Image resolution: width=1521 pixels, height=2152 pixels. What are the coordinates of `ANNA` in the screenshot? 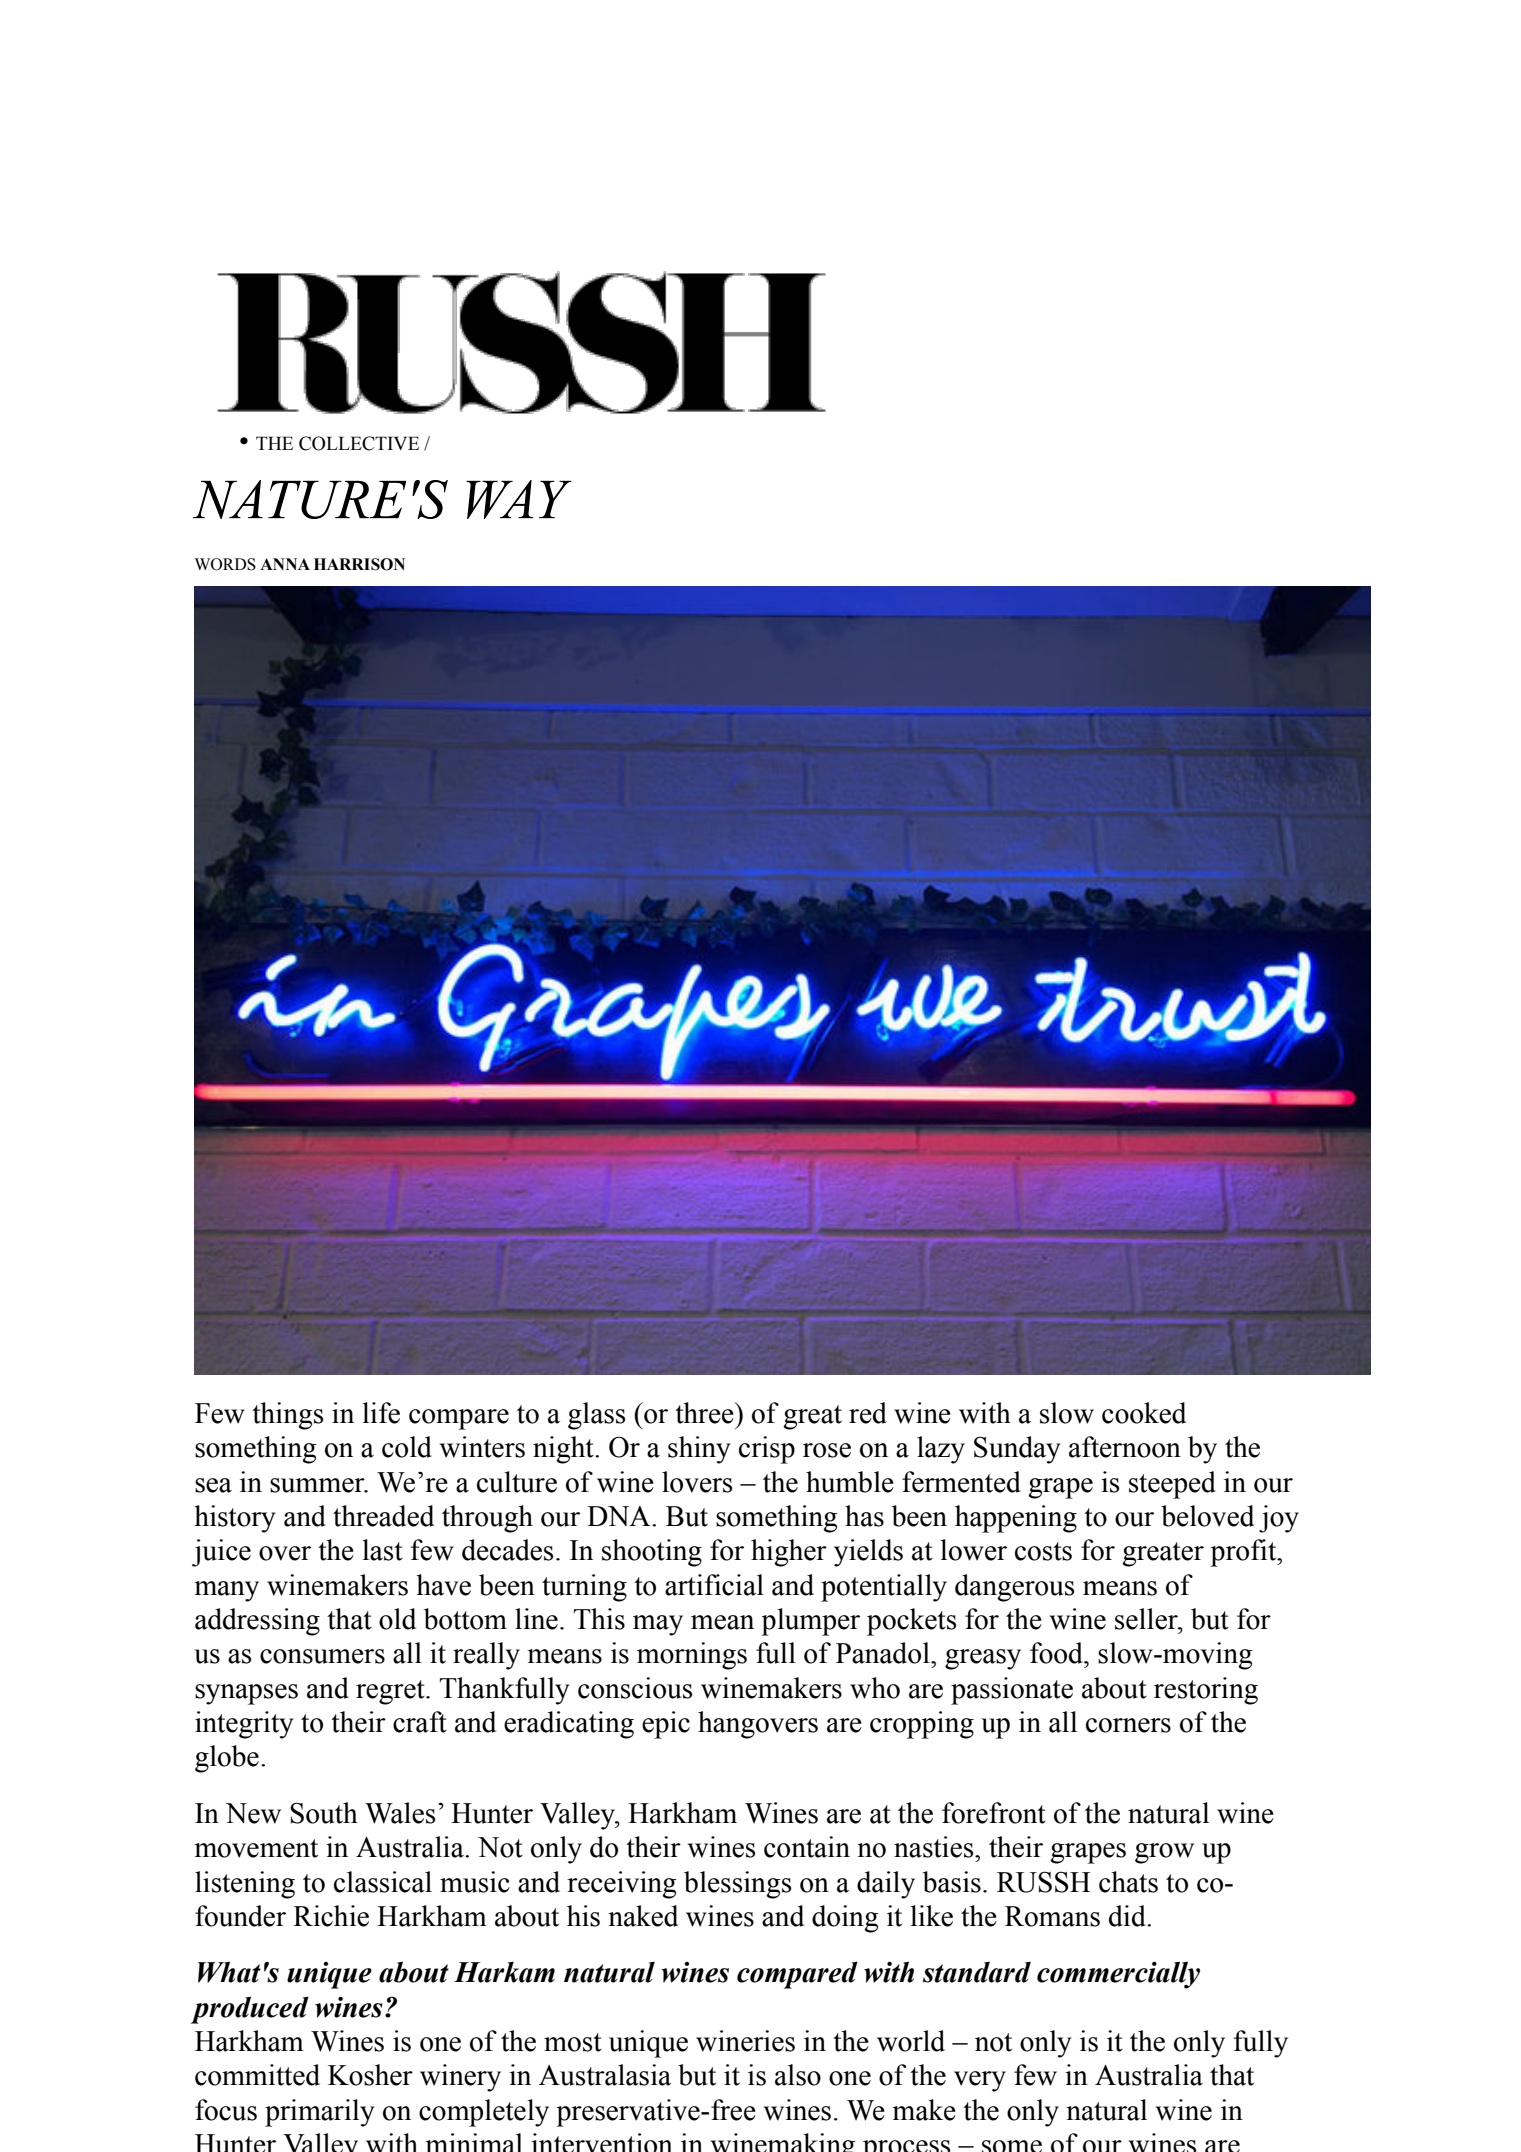 It's located at (285, 564).
